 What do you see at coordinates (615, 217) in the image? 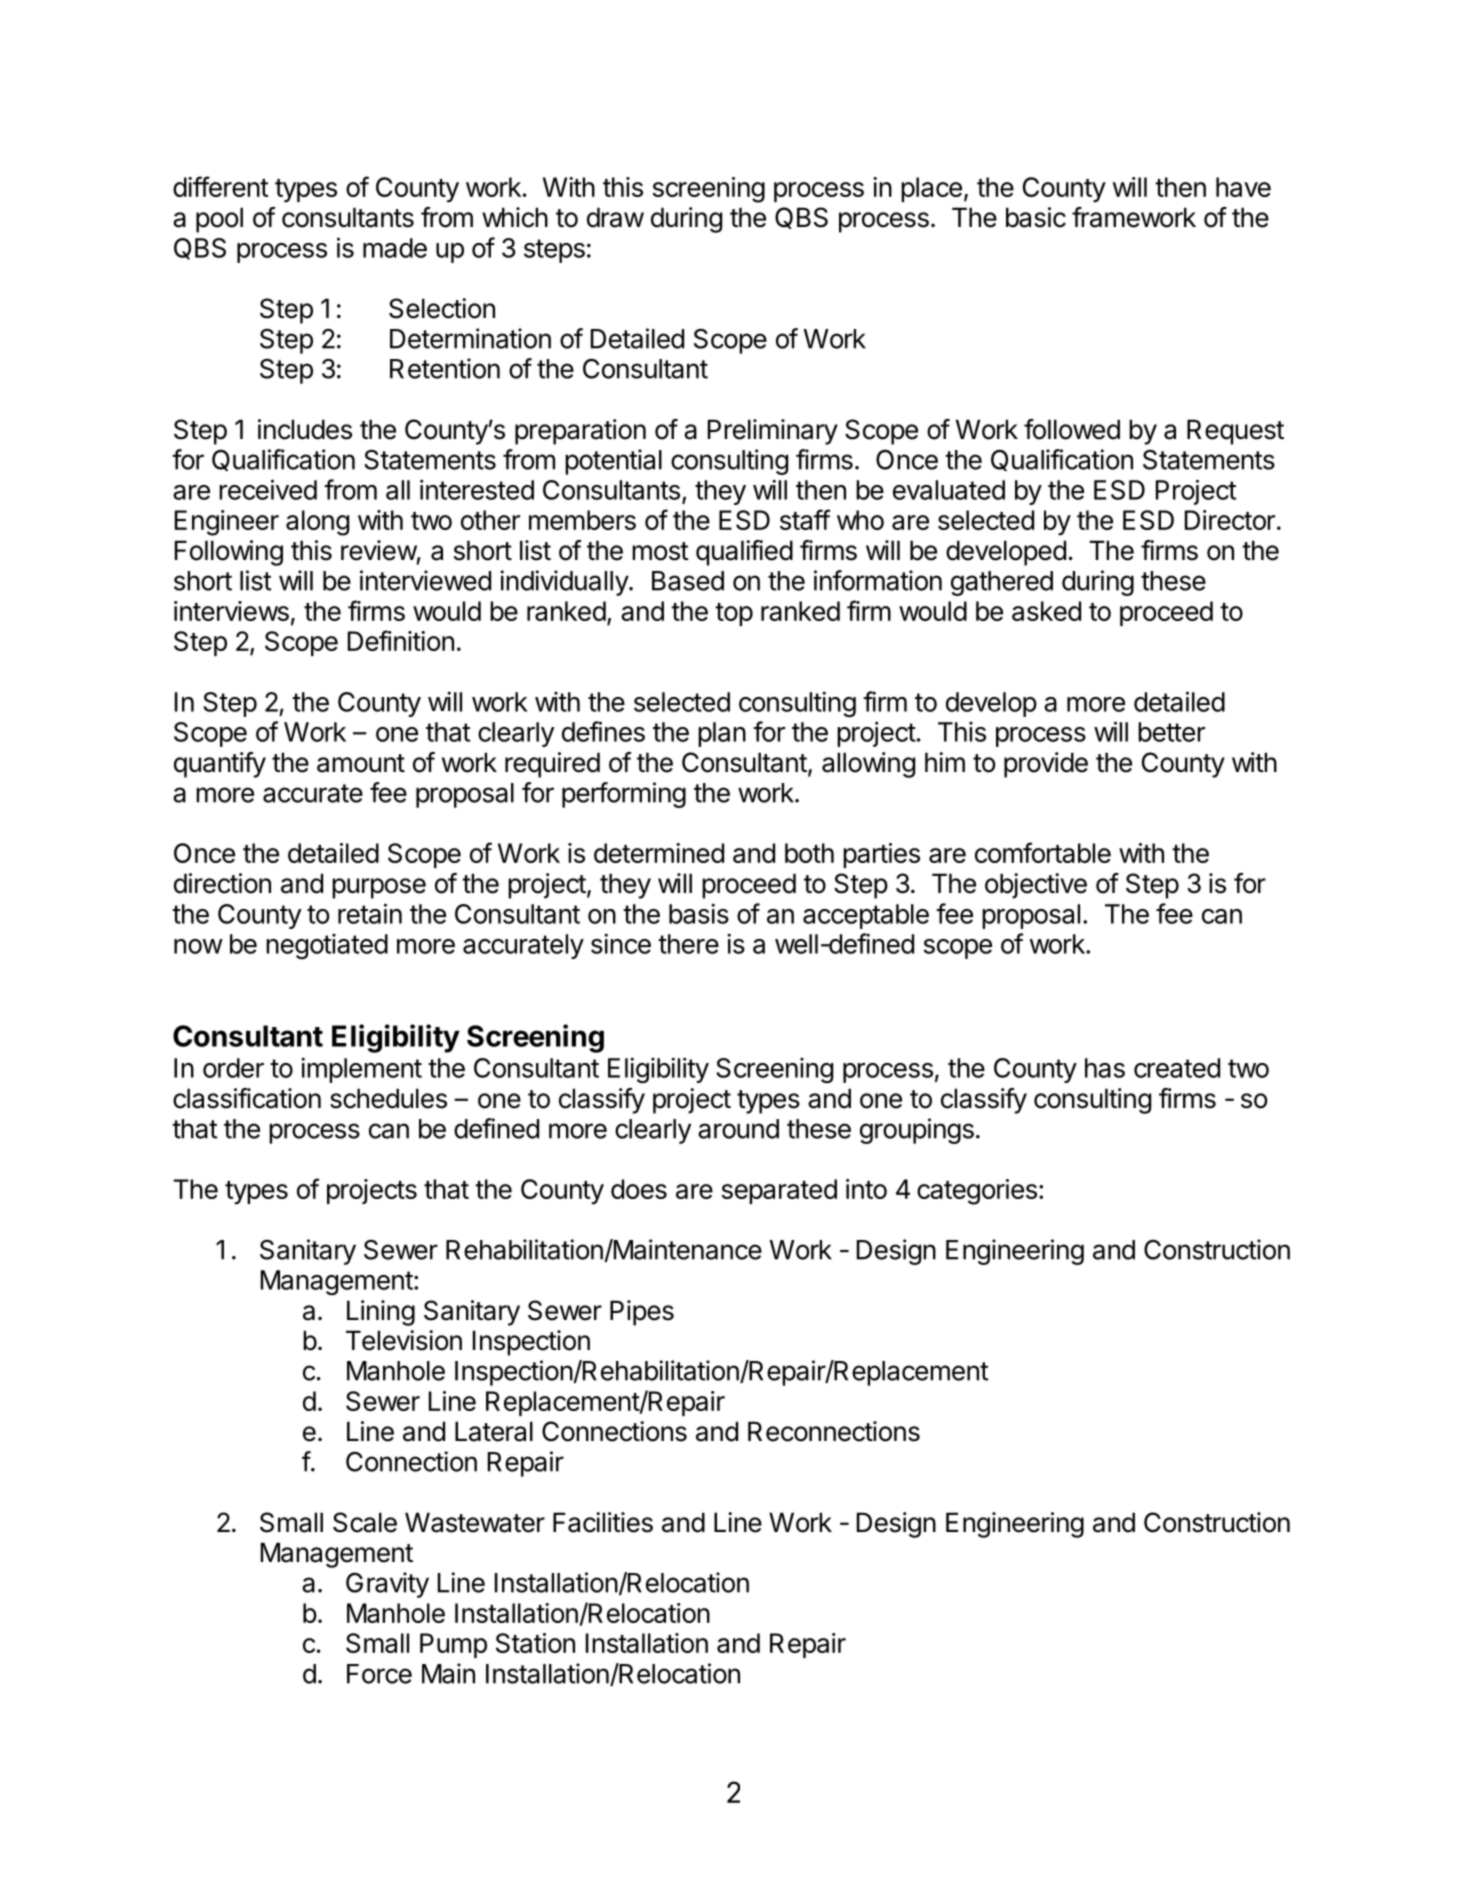
I see `draw` at bounding box center [615, 217].
